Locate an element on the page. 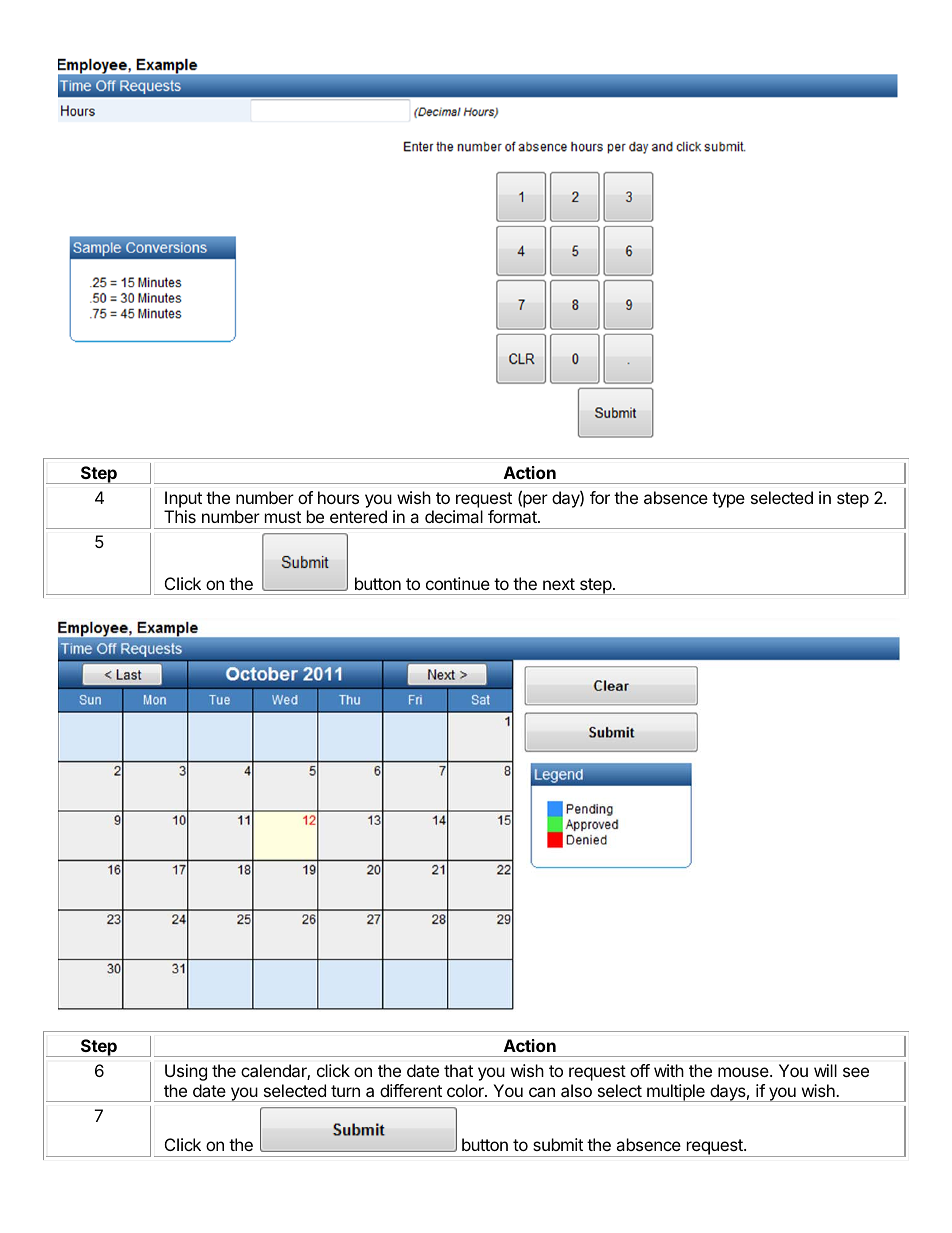 The width and height of the document is (952, 1233). next is located at coordinates (559, 584).
